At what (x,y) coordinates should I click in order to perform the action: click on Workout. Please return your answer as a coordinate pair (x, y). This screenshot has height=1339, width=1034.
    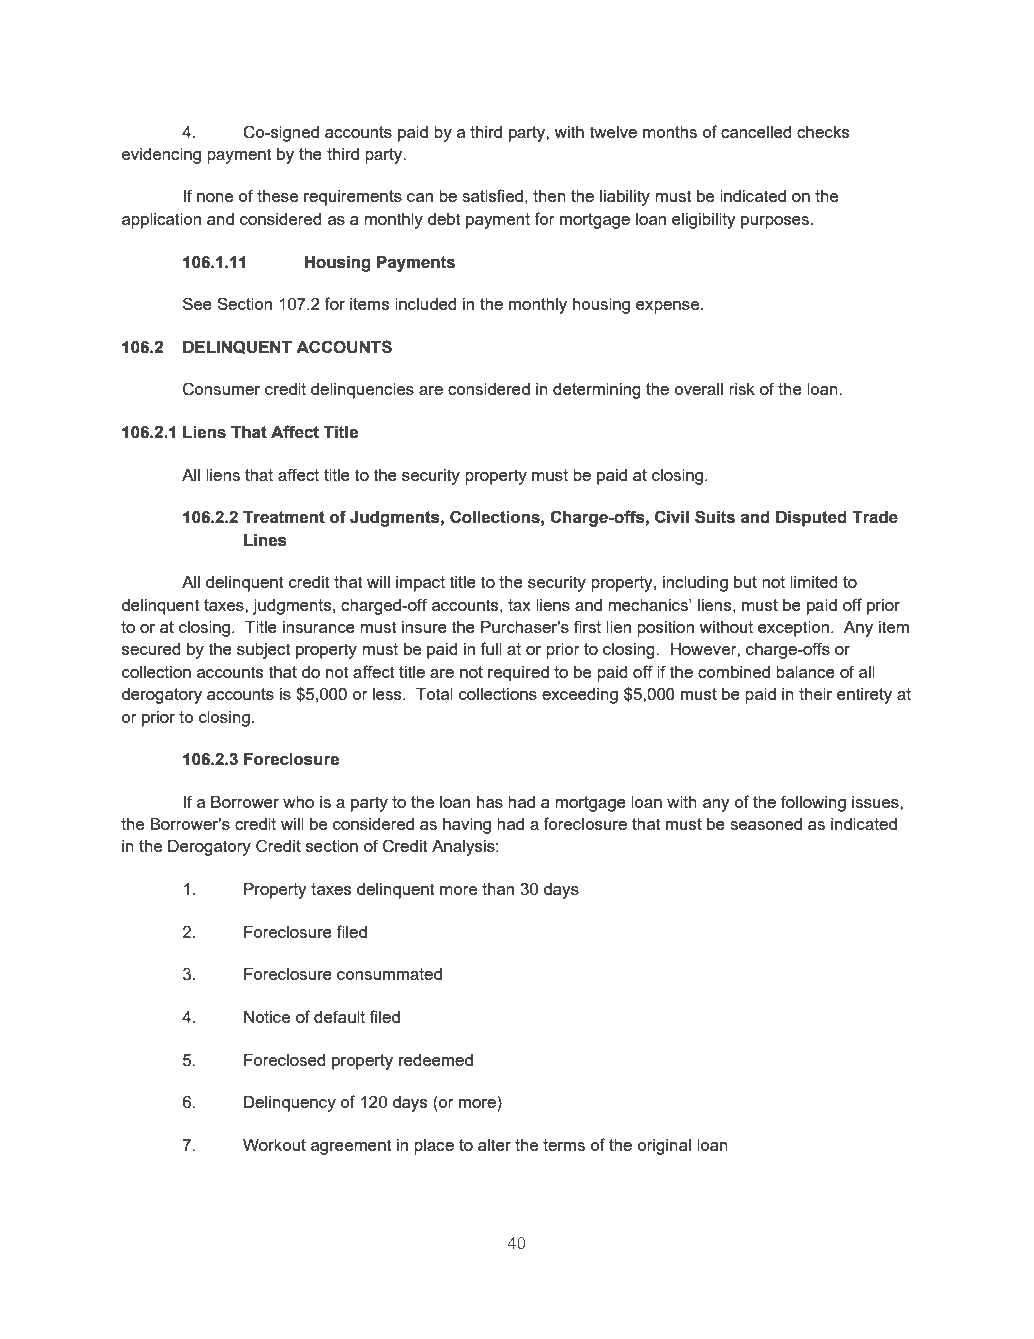
    Looking at the image, I should click on (274, 1145).
